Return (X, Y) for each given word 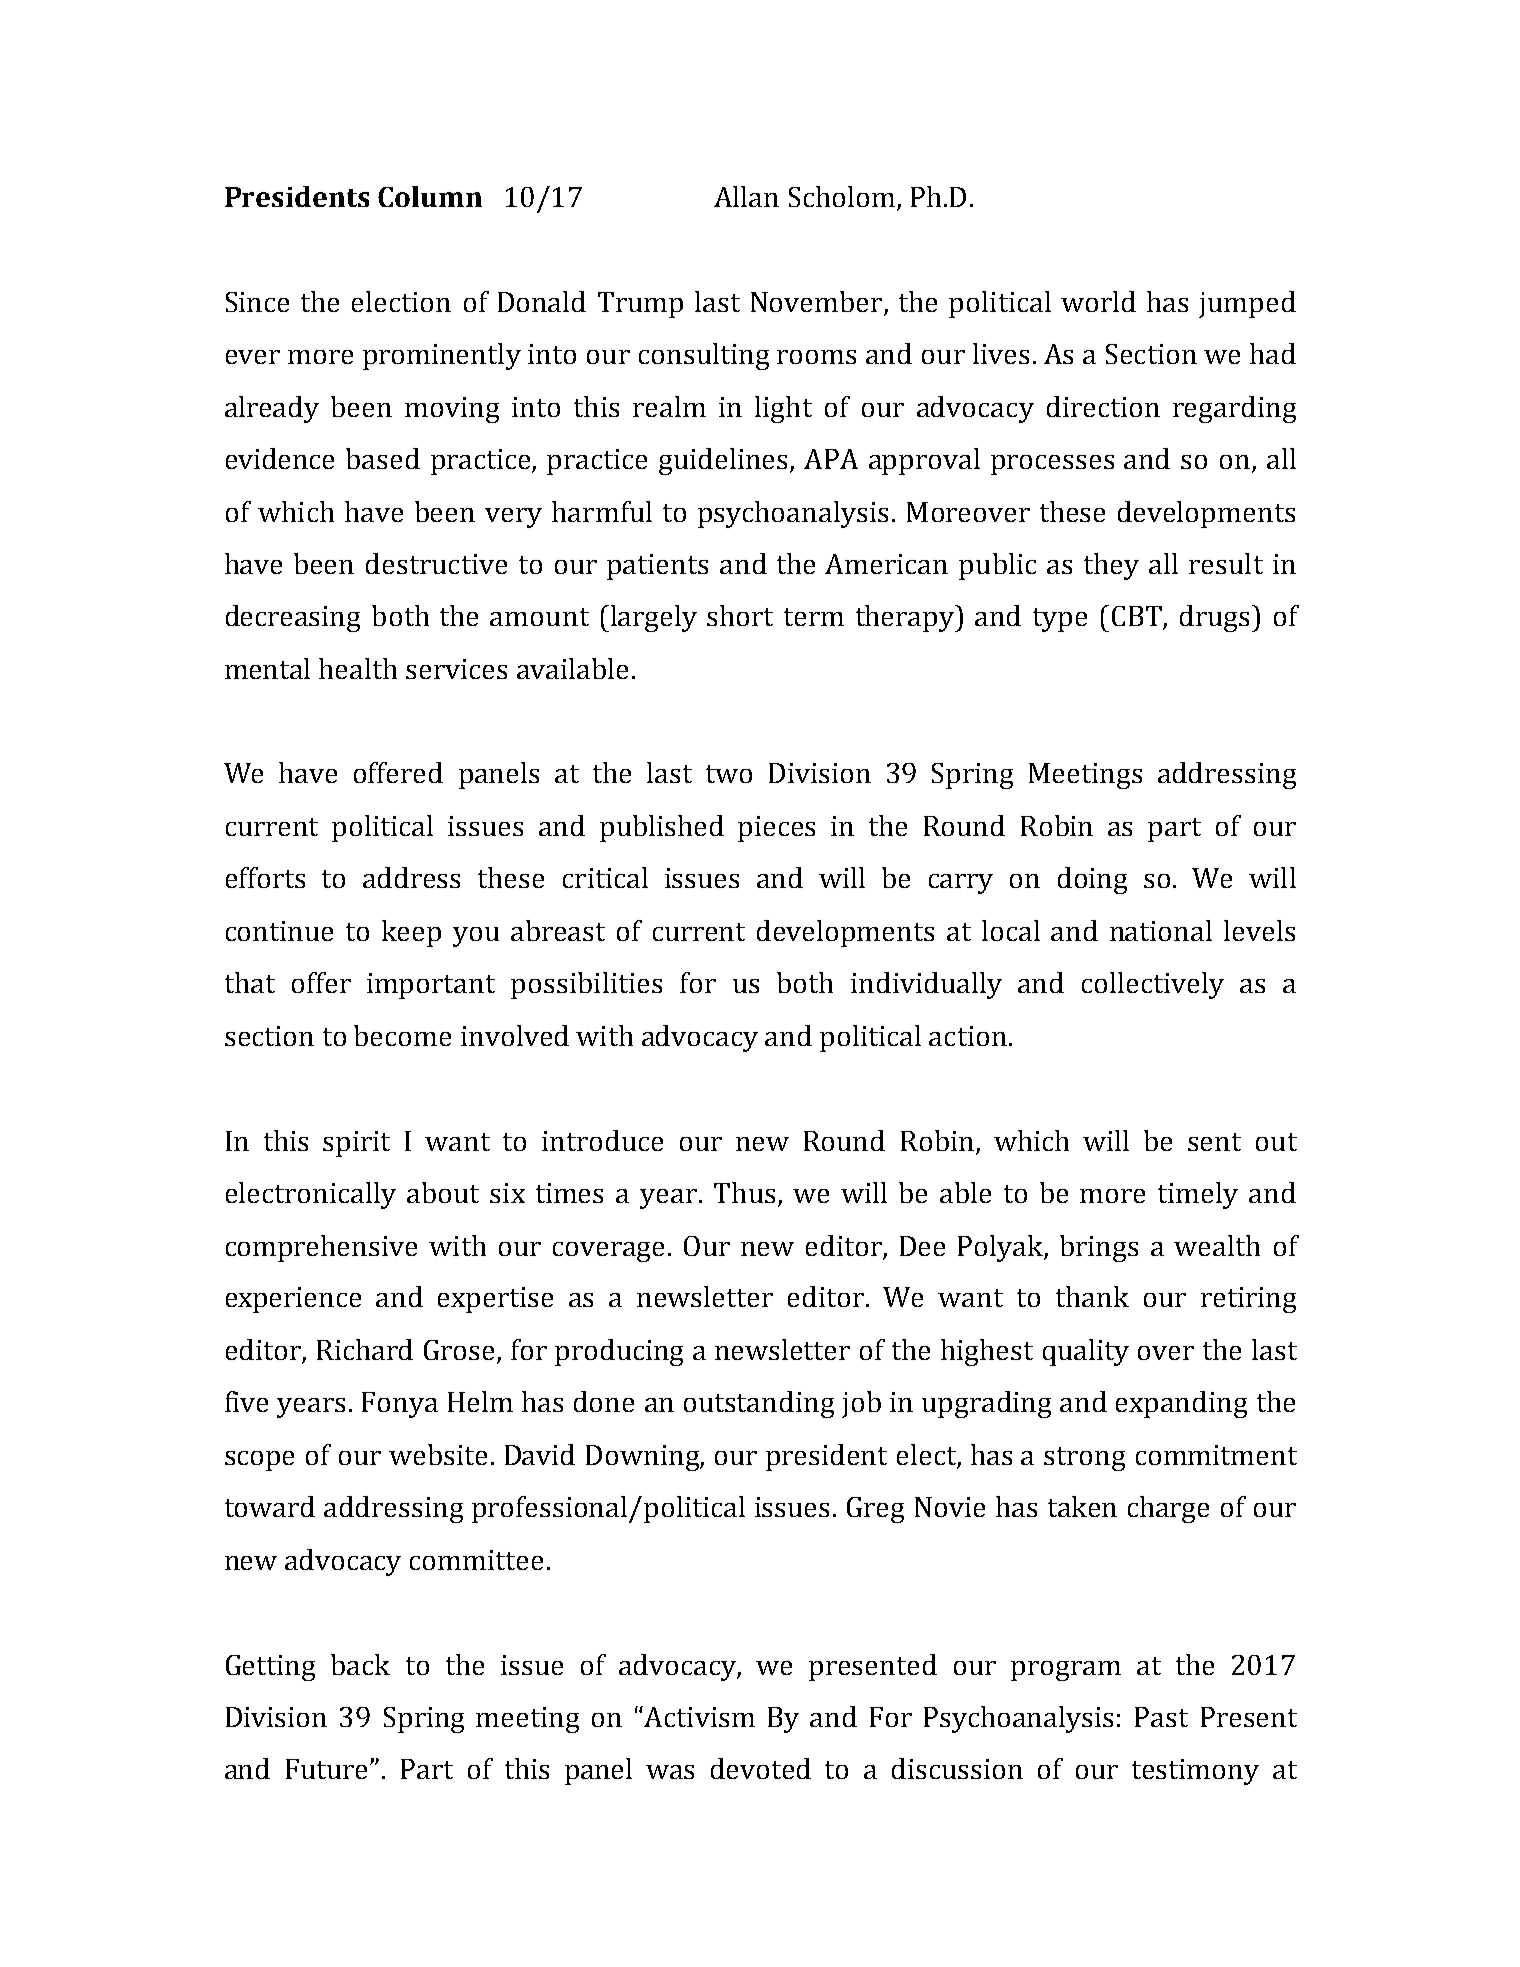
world (1098, 301)
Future (328, 1769)
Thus (744, 1192)
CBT (1138, 617)
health (358, 668)
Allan (746, 196)
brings (1099, 1248)
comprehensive (321, 1248)
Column (430, 196)
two (729, 774)
